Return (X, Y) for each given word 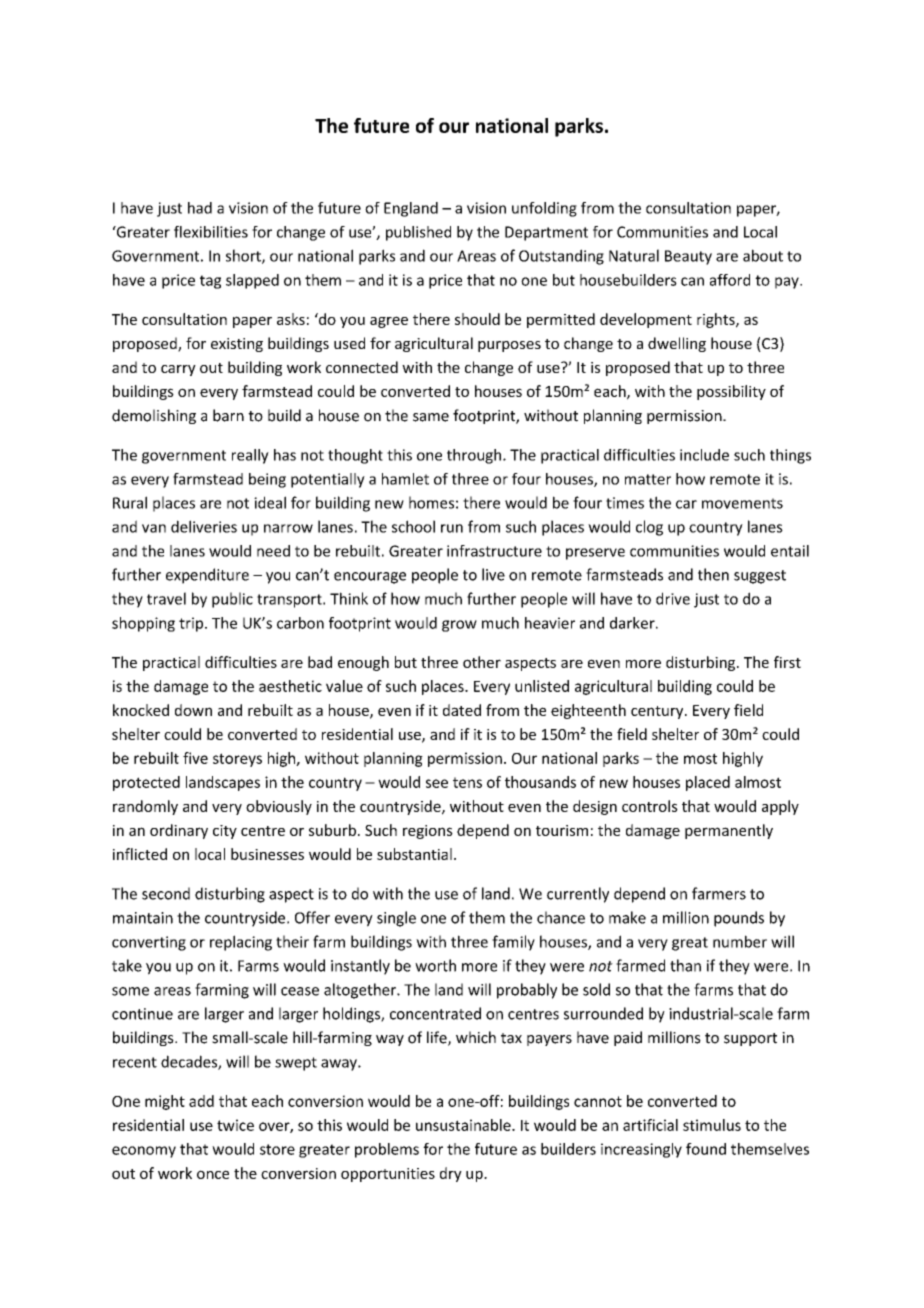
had (200, 208)
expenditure (207, 576)
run (452, 528)
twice (235, 1125)
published (418, 233)
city (225, 832)
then (713, 574)
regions (428, 832)
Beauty (688, 257)
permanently (729, 831)
